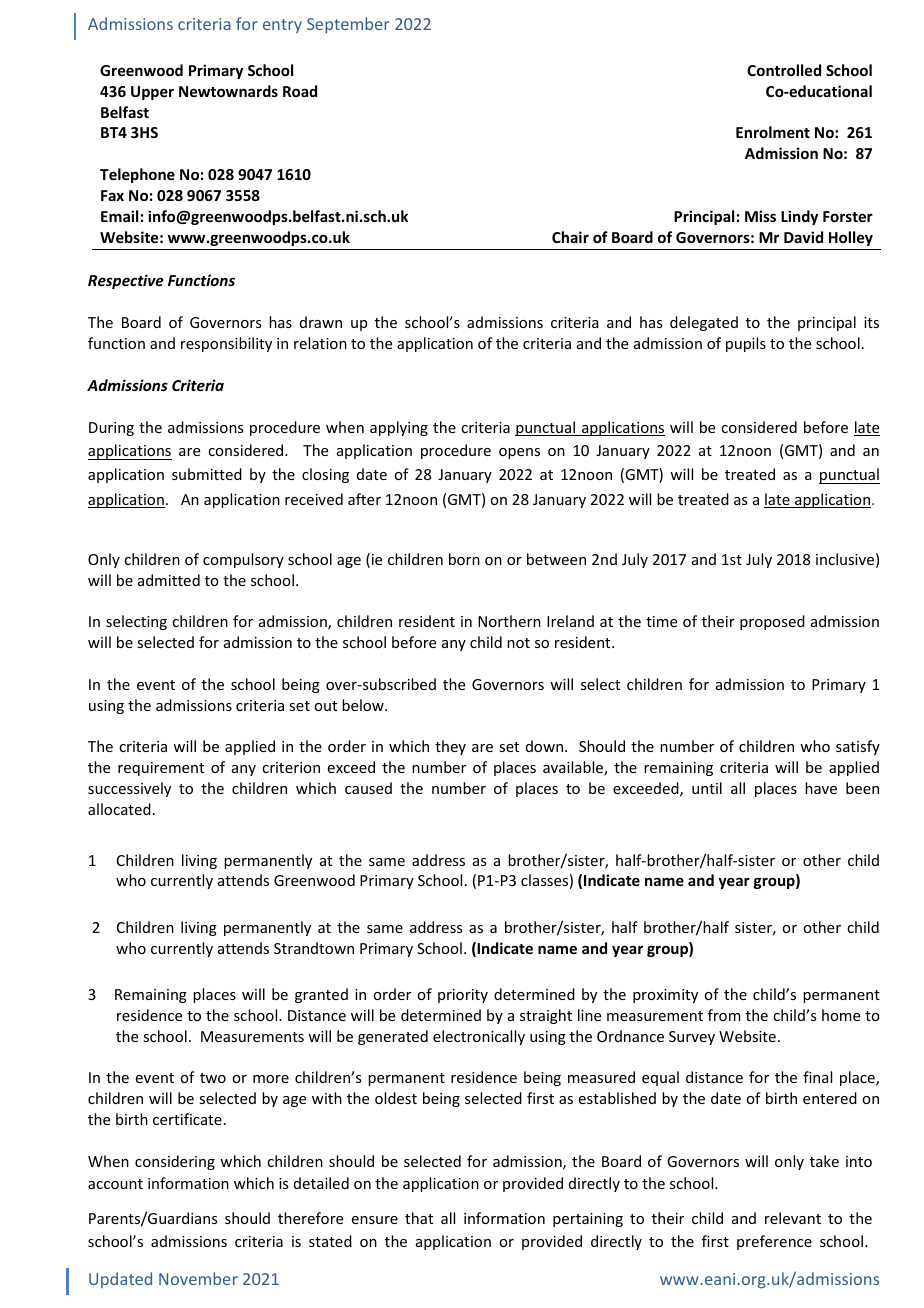 The image size is (924, 1308). Describe the element at coordinates (152, 93) in the document. I see `Upper` at that location.
